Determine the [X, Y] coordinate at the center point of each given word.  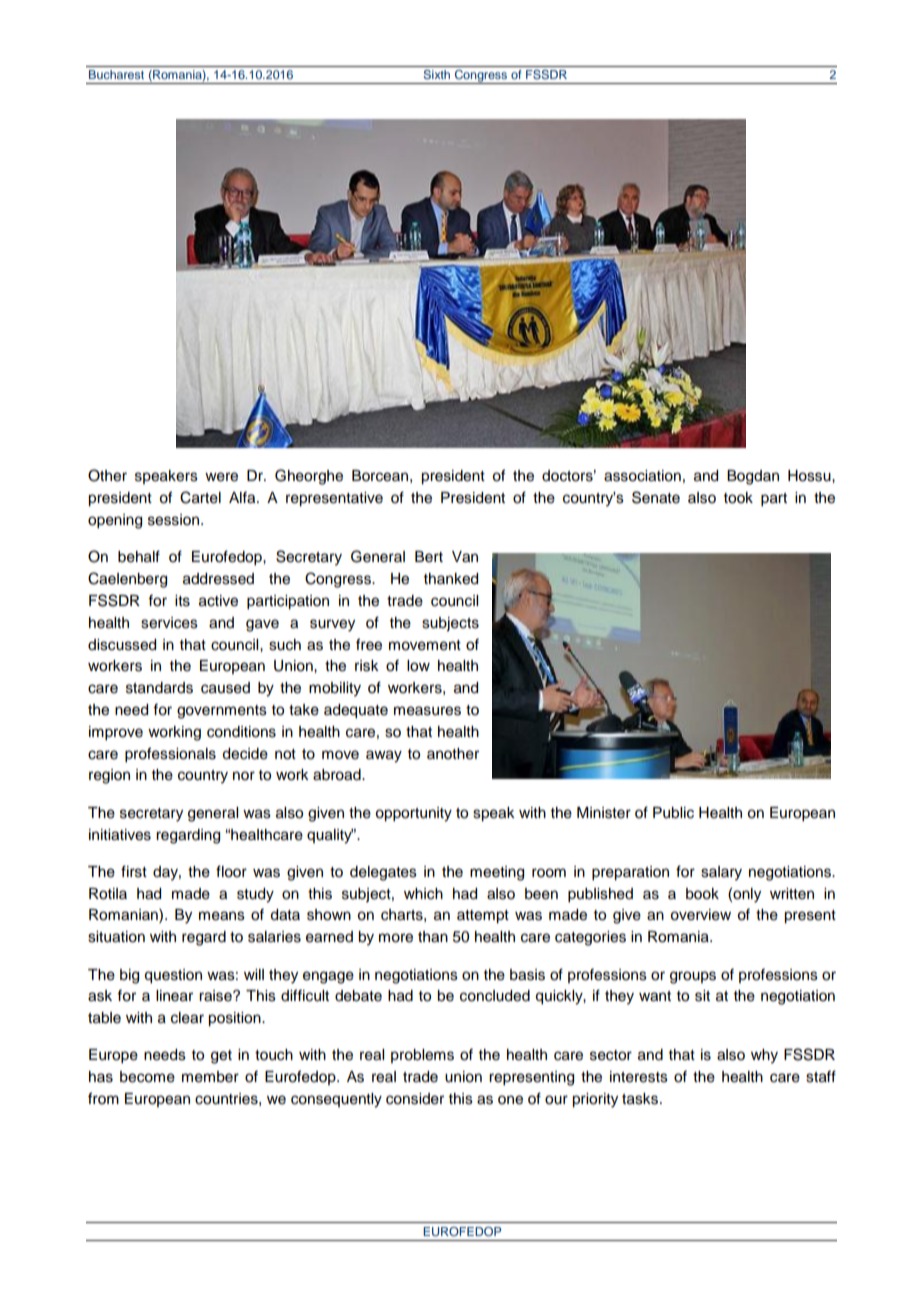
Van [465, 557]
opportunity [413, 814]
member [210, 1077]
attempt [483, 917]
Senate [656, 497]
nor [244, 776]
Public [673, 813]
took [738, 498]
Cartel [200, 497]
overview [700, 915]
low [418, 666]
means [222, 916]
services [169, 623]
